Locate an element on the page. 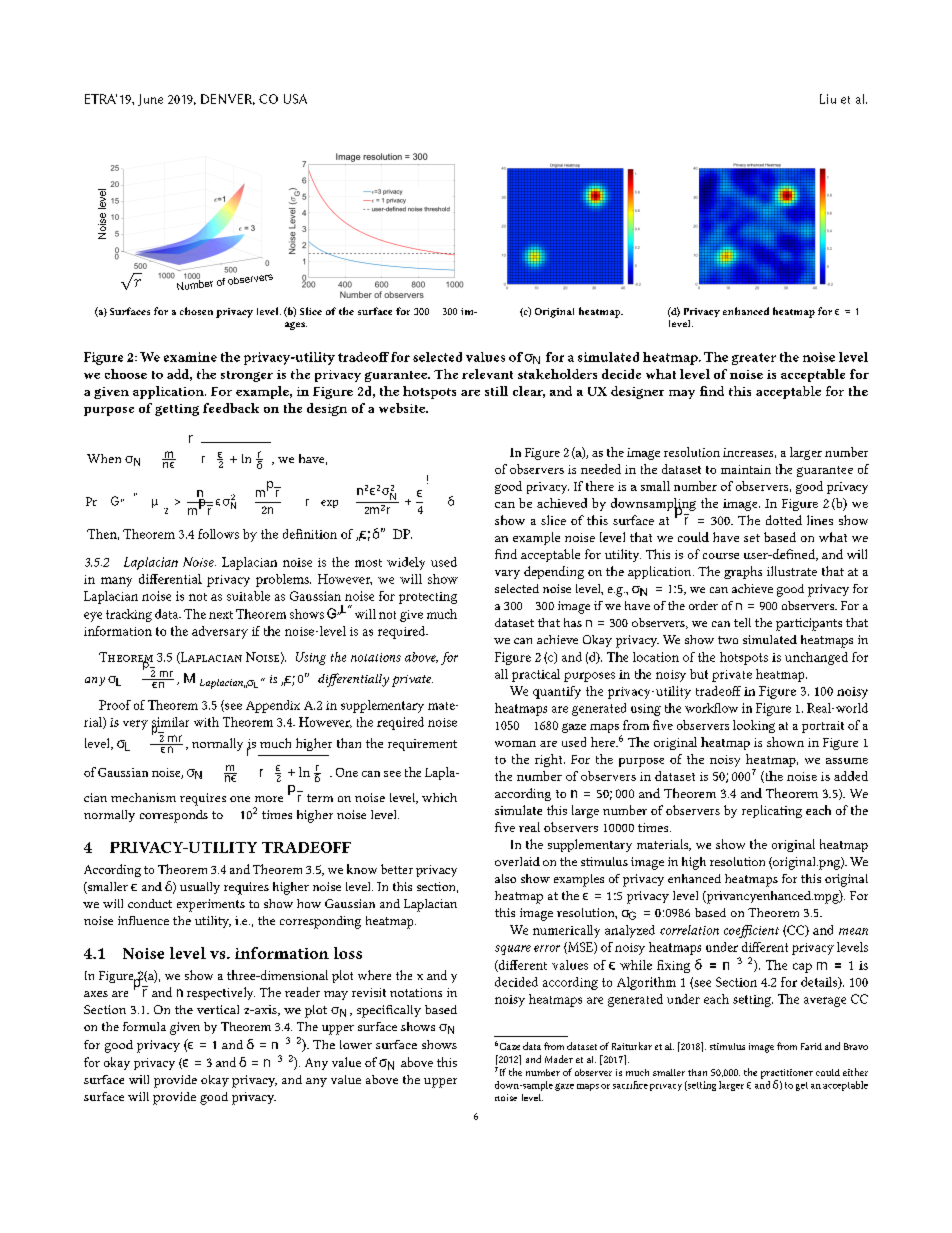 The image size is (952, 1233). USA is located at coordinates (295, 99).
